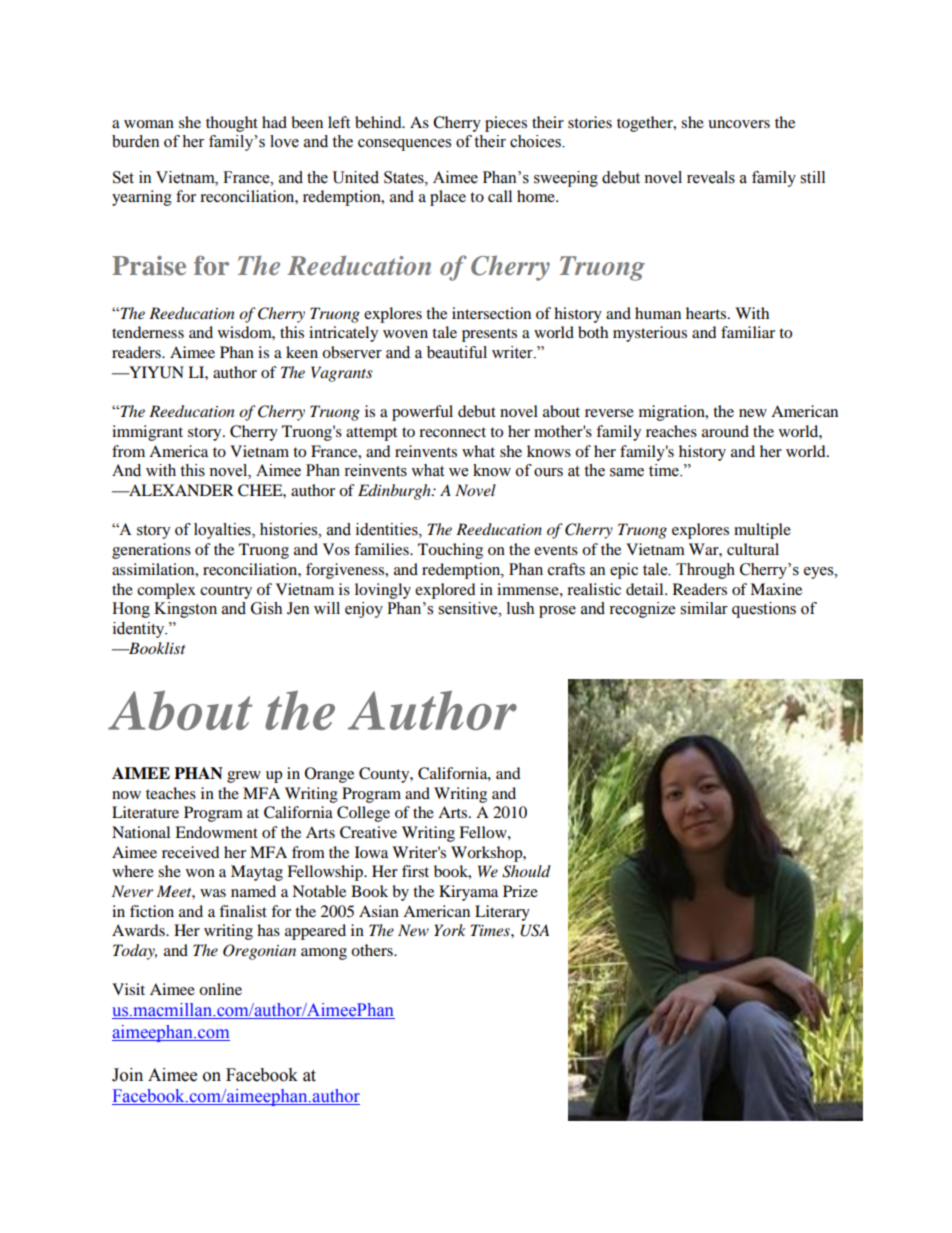 The height and width of the screenshot is (1233, 952). Describe the element at coordinates (506, 124) in the screenshot. I see `pieces` at that location.
